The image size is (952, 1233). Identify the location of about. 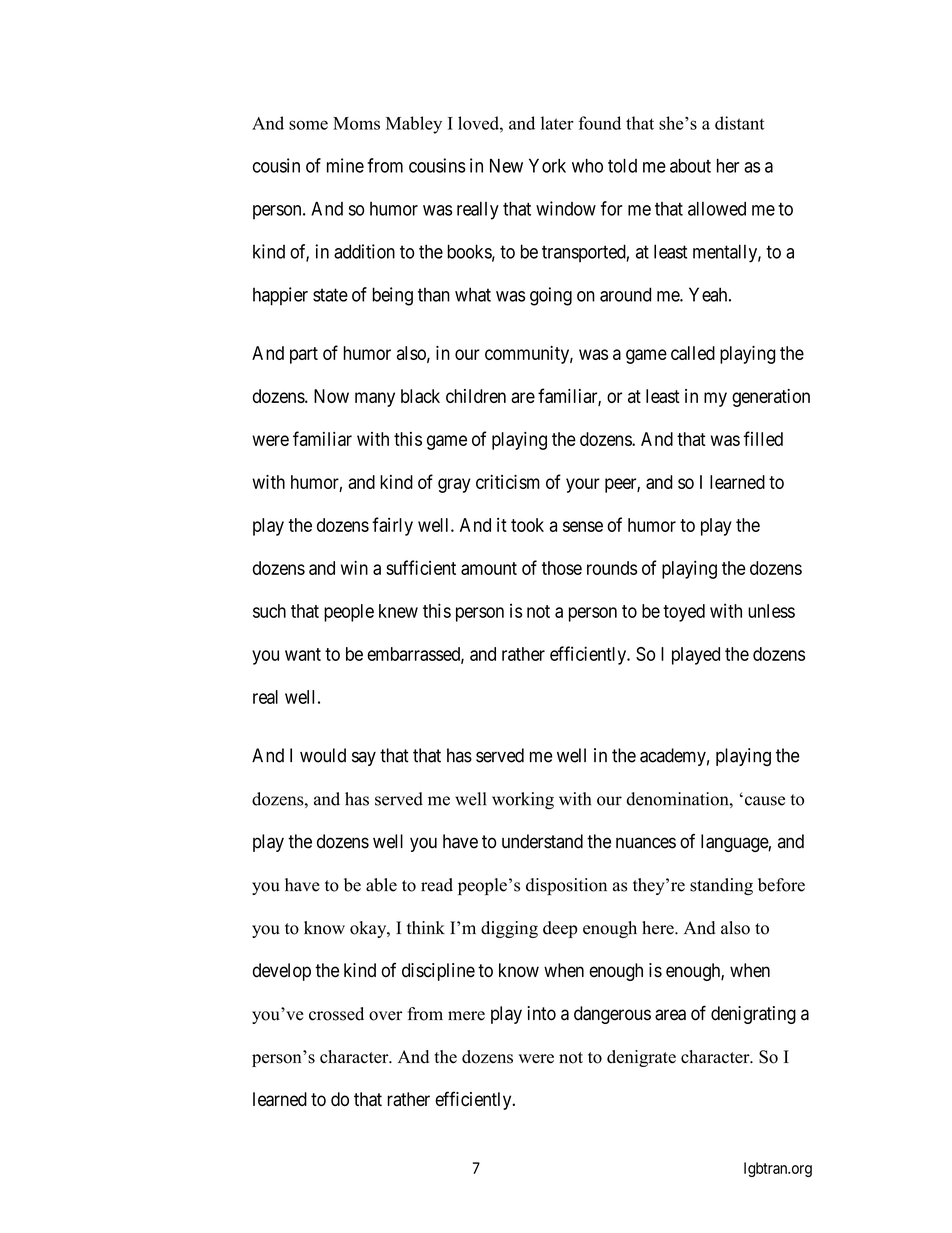
(690, 165).
